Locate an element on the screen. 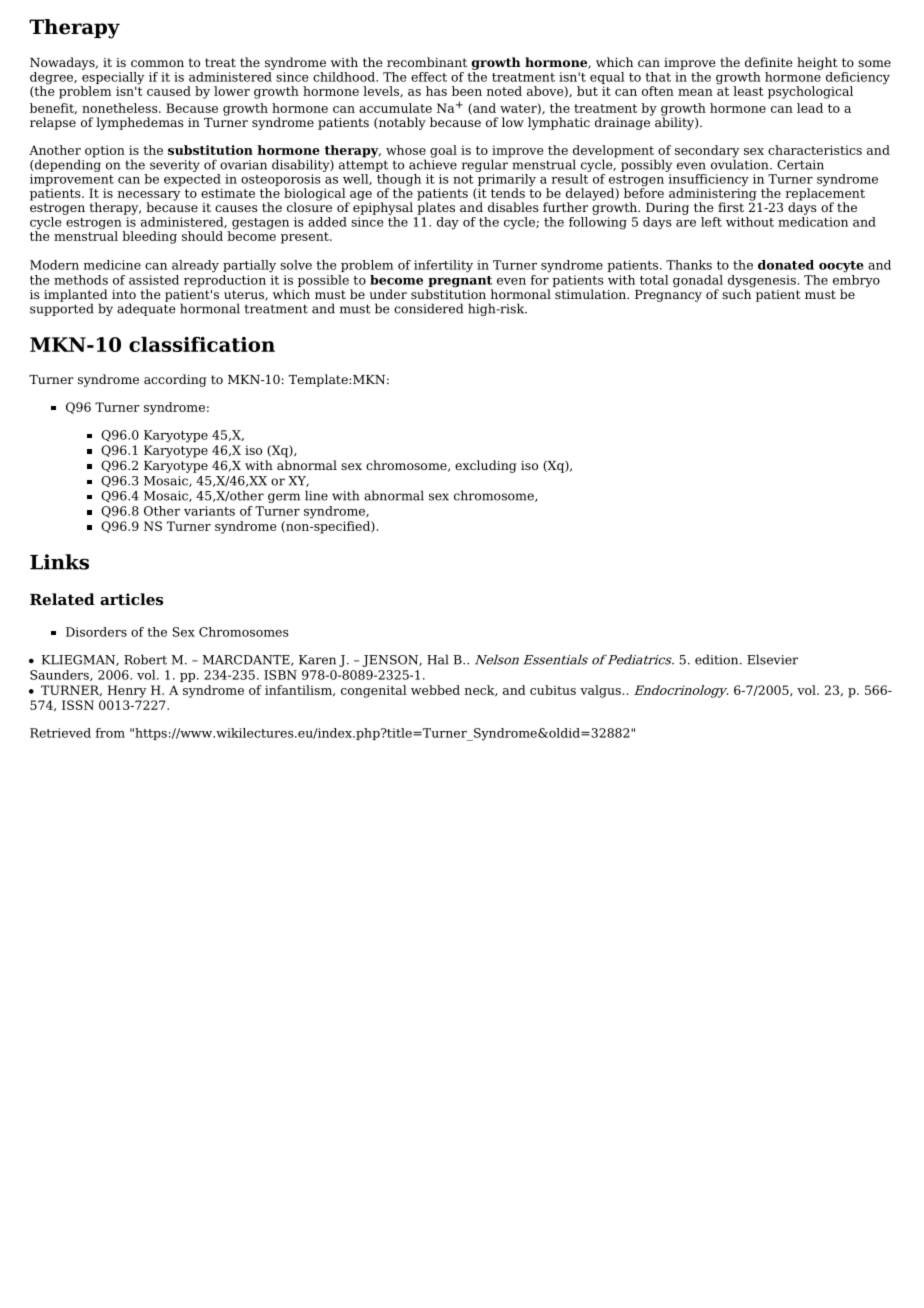  Henry is located at coordinates (127, 691).
